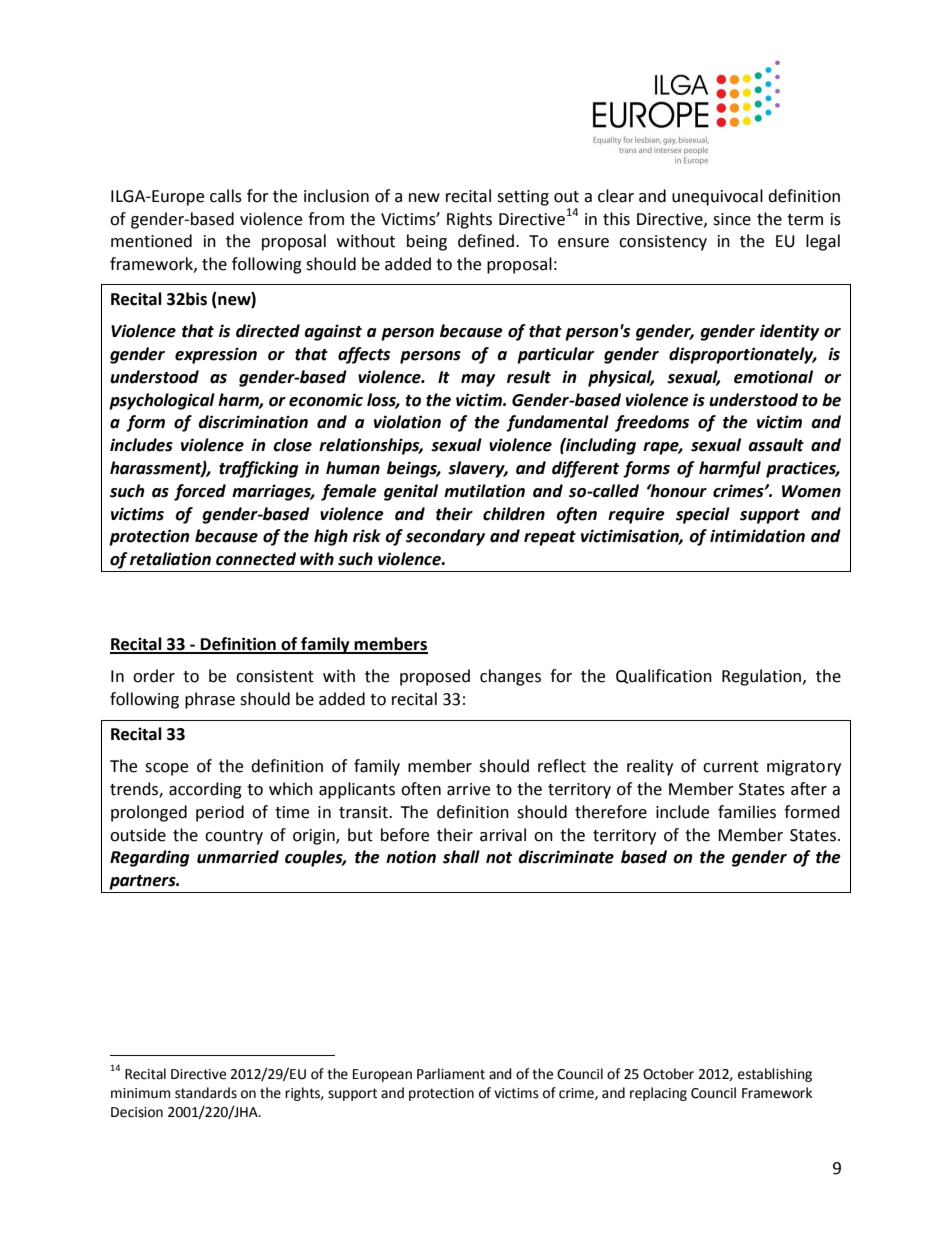  I want to click on calls, so click(226, 196).
